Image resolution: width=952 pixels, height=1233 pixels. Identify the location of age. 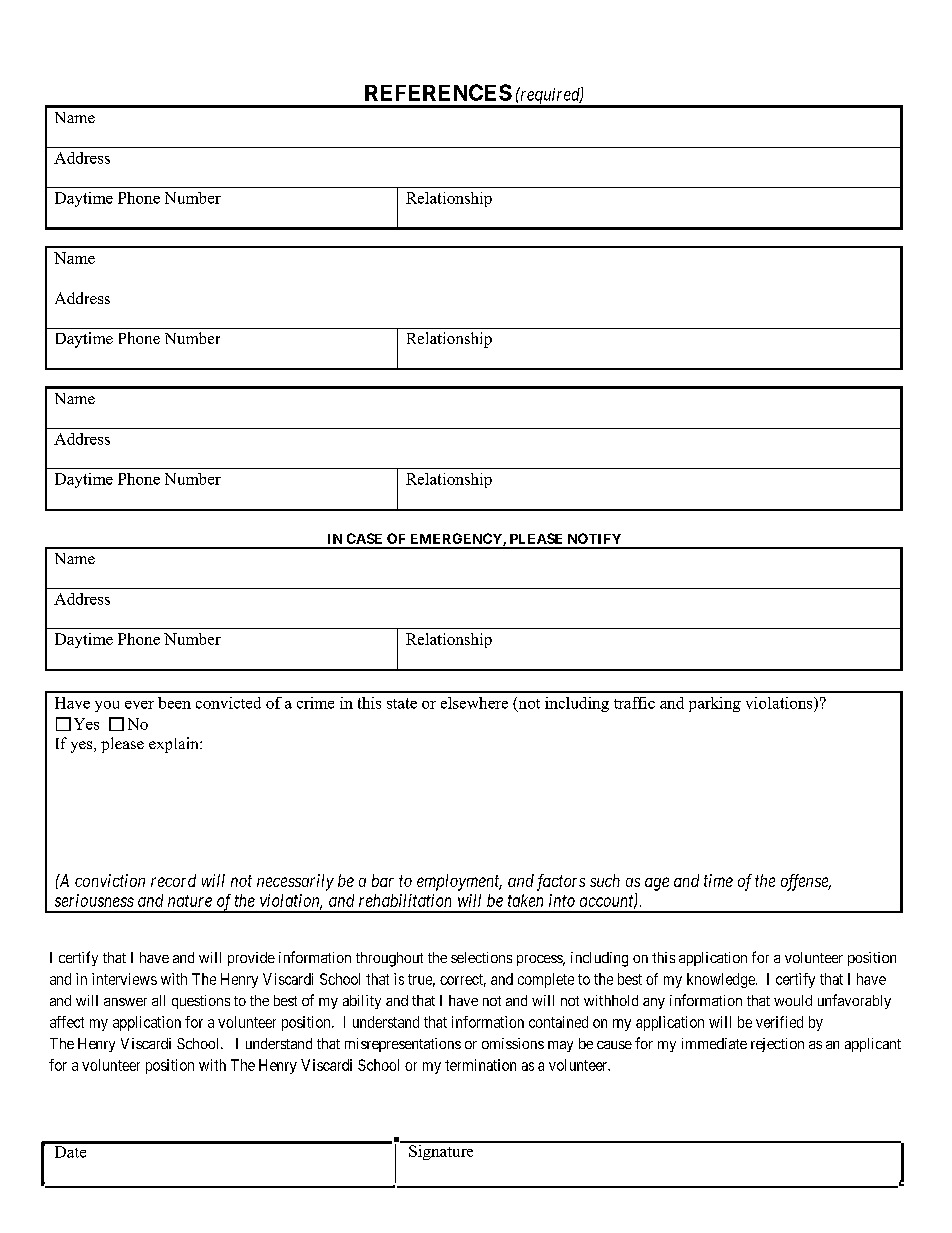
(657, 884).
